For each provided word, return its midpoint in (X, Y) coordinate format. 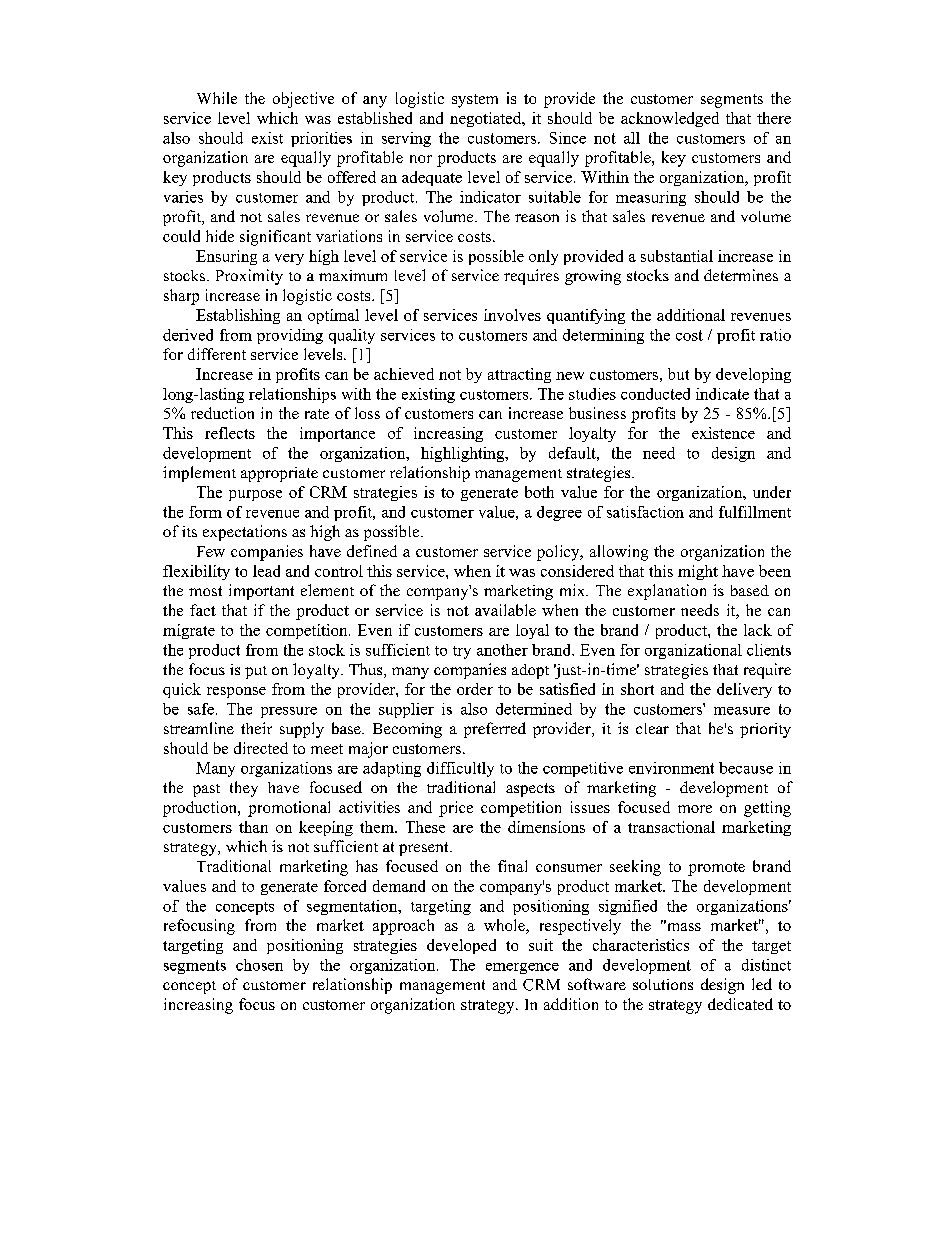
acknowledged (670, 119)
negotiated (487, 119)
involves (512, 315)
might (698, 572)
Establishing (238, 316)
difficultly (460, 769)
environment (671, 768)
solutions (663, 984)
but (678, 374)
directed (261, 748)
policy (559, 553)
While (217, 98)
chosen (259, 965)
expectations (245, 533)
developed (461, 946)
